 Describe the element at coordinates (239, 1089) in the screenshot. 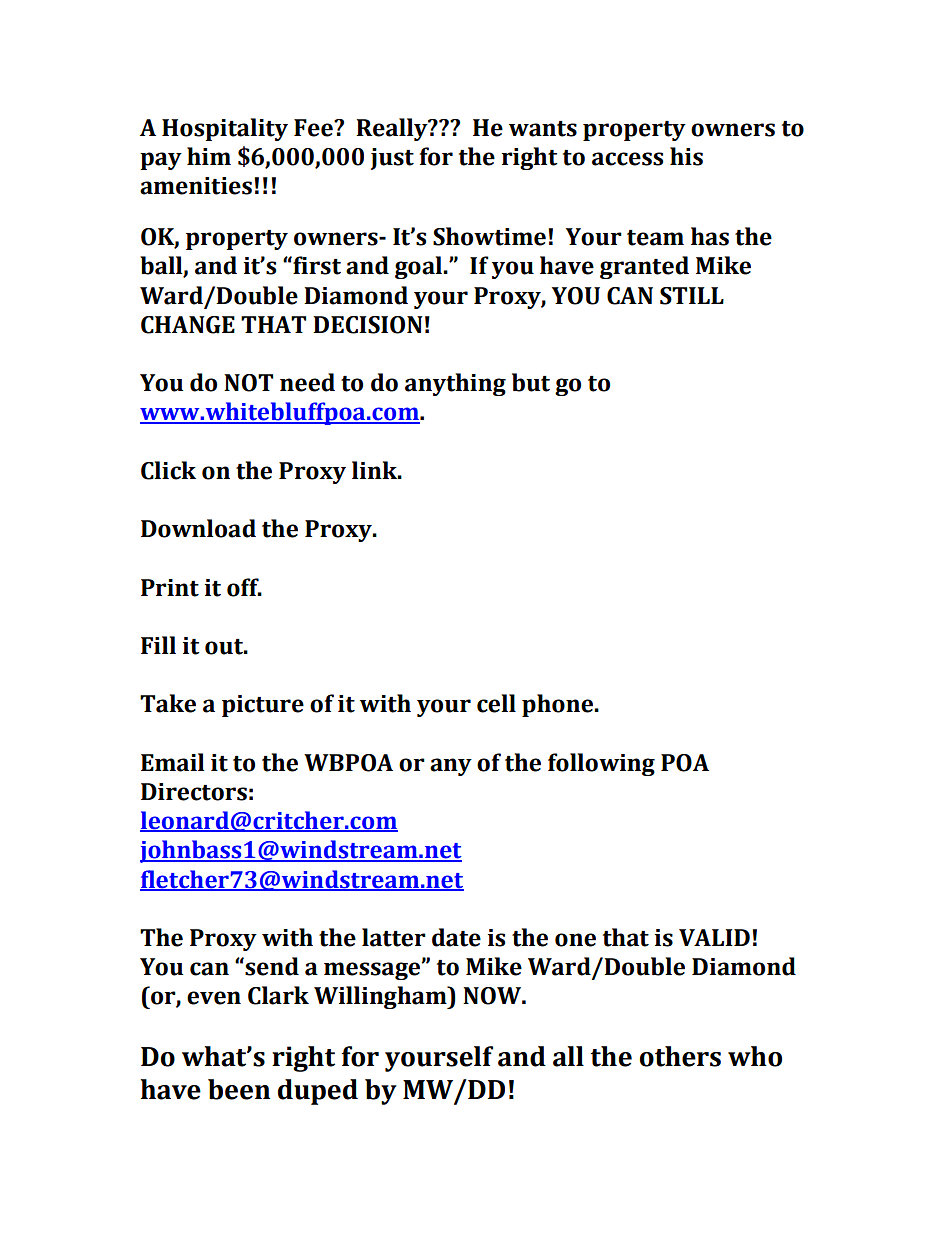

I see `been` at that location.
